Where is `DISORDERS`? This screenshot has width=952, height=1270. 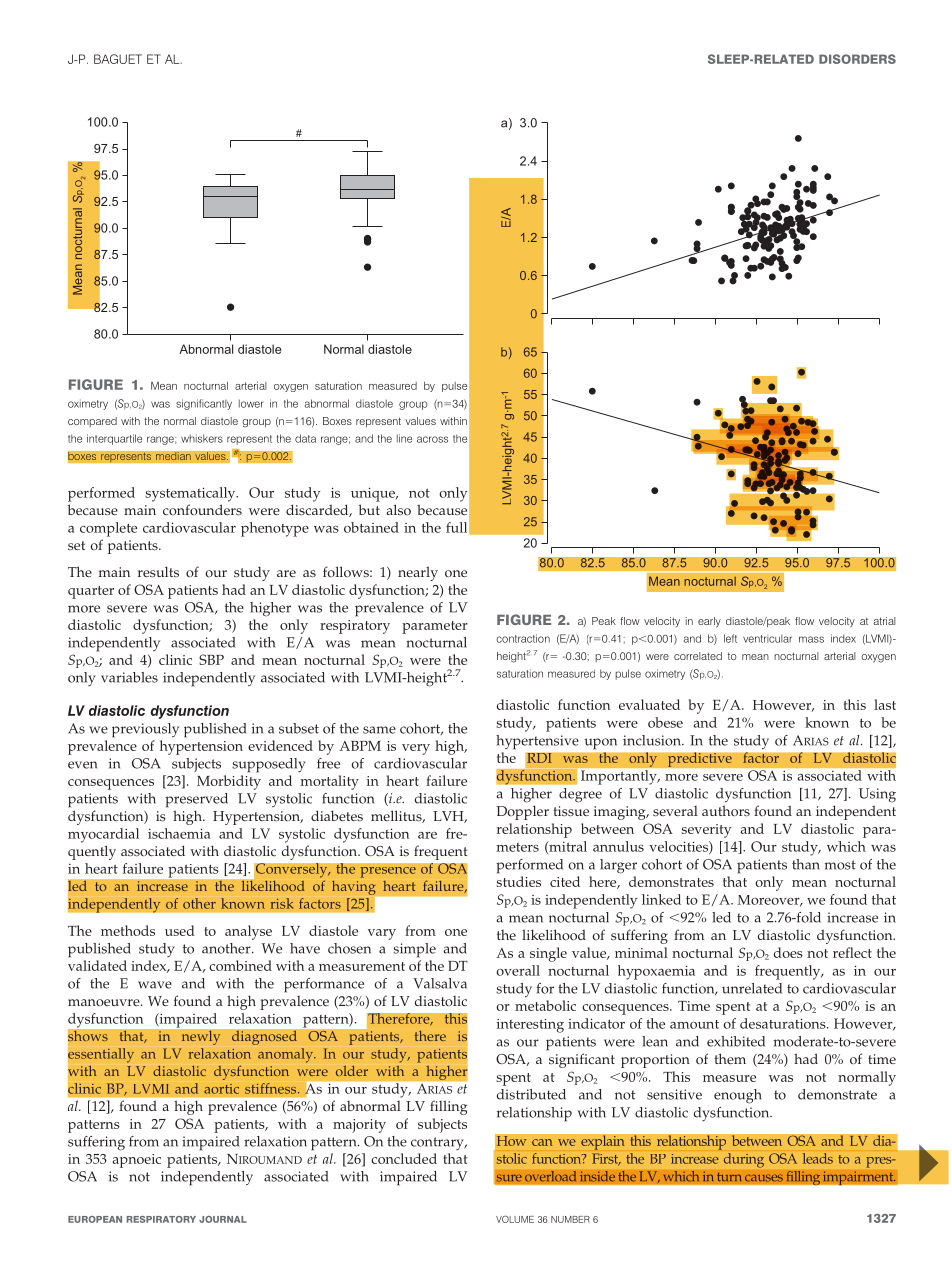
DISORDERS is located at coordinates (857, 59).
